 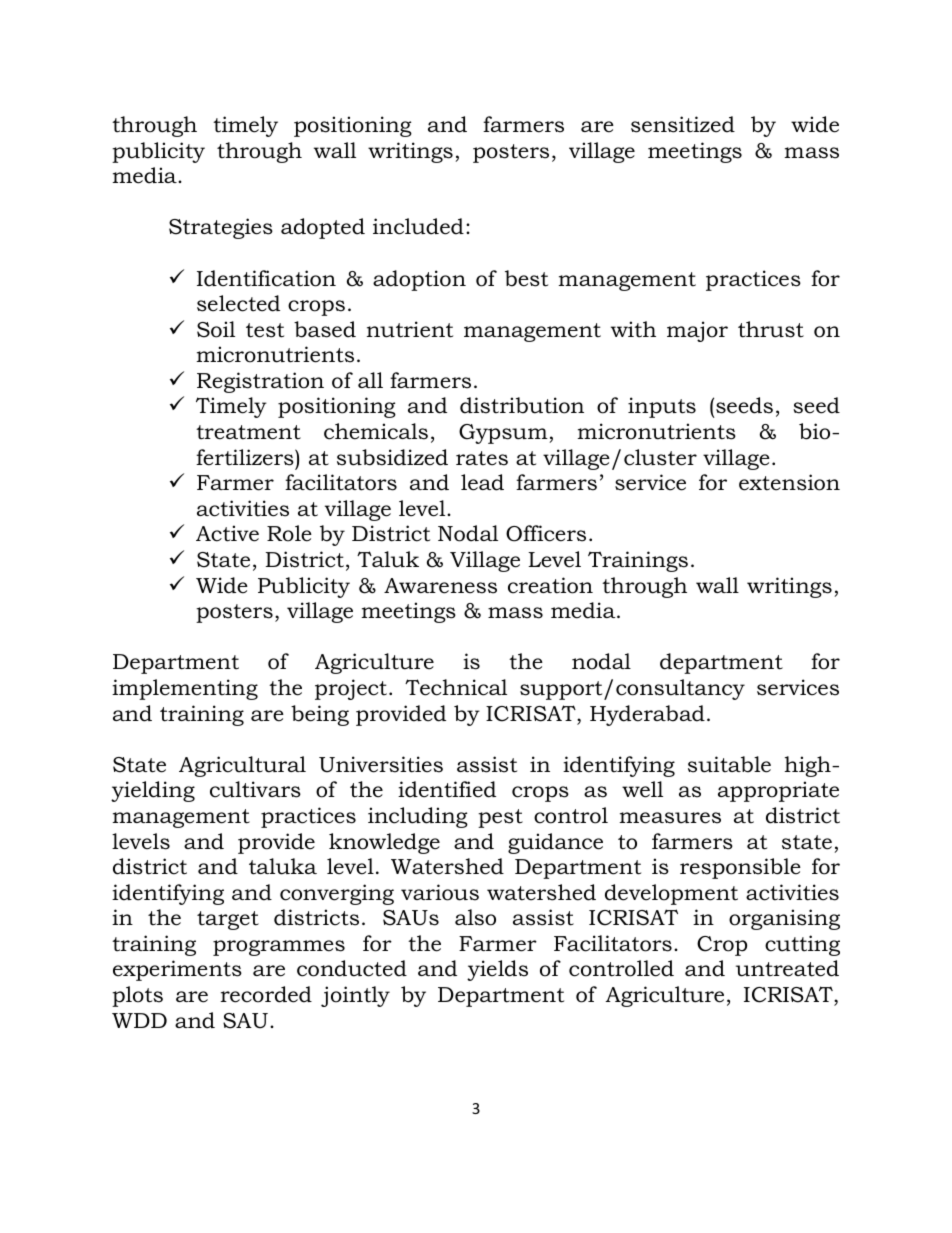 What do you see at coordinates (647, 715) in the document?
I see `Hyderabad` at bounding box center [647, 715].
